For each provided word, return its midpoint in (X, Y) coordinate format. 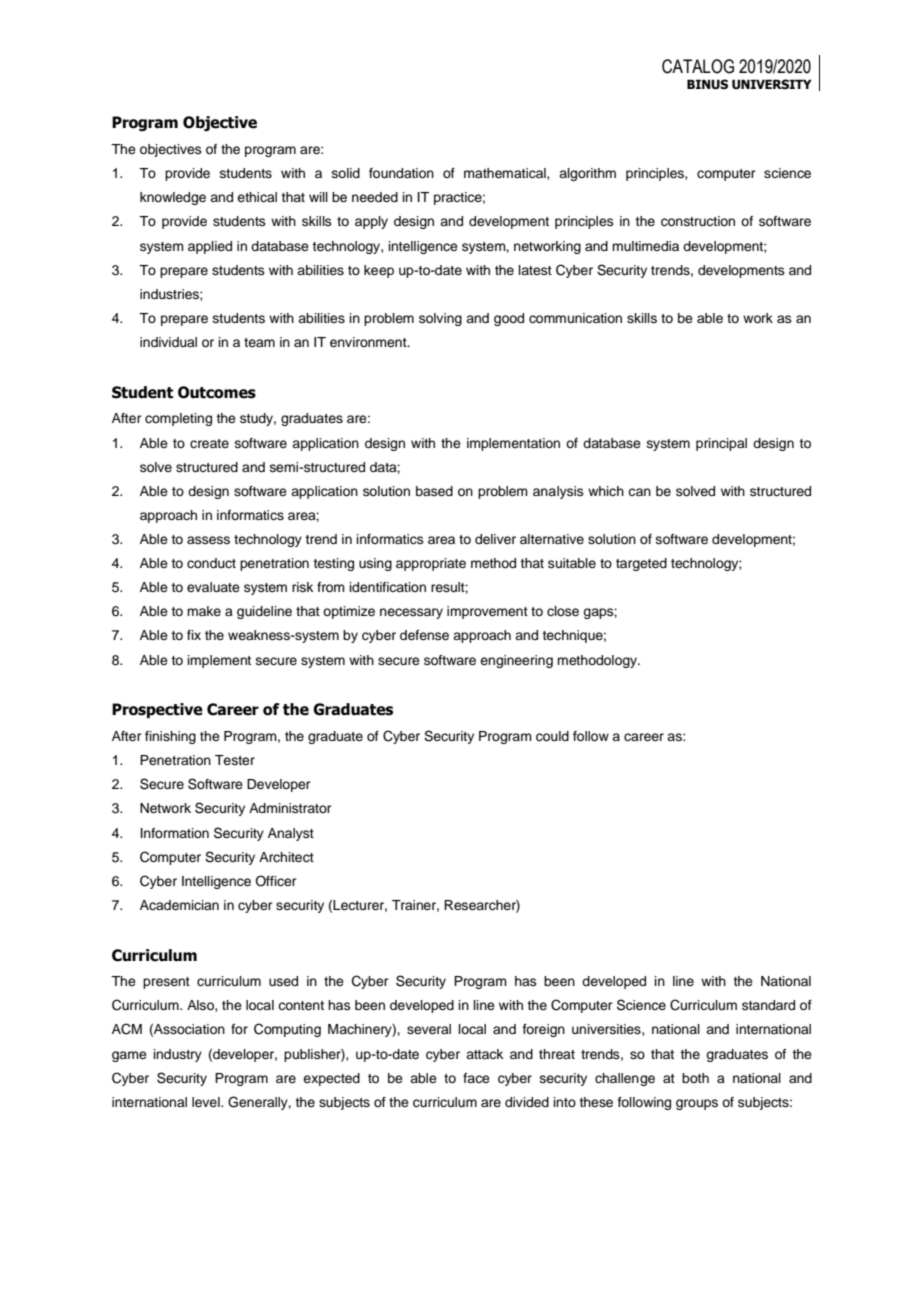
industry (178, 1055)
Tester (235, 760)
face (476, 1078)
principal (721, 444)
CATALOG (698, 66)
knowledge (173, 198)
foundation (401, 173)
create (209, 443)
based (434, 491)
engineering (516, 661)
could (552, 736)
